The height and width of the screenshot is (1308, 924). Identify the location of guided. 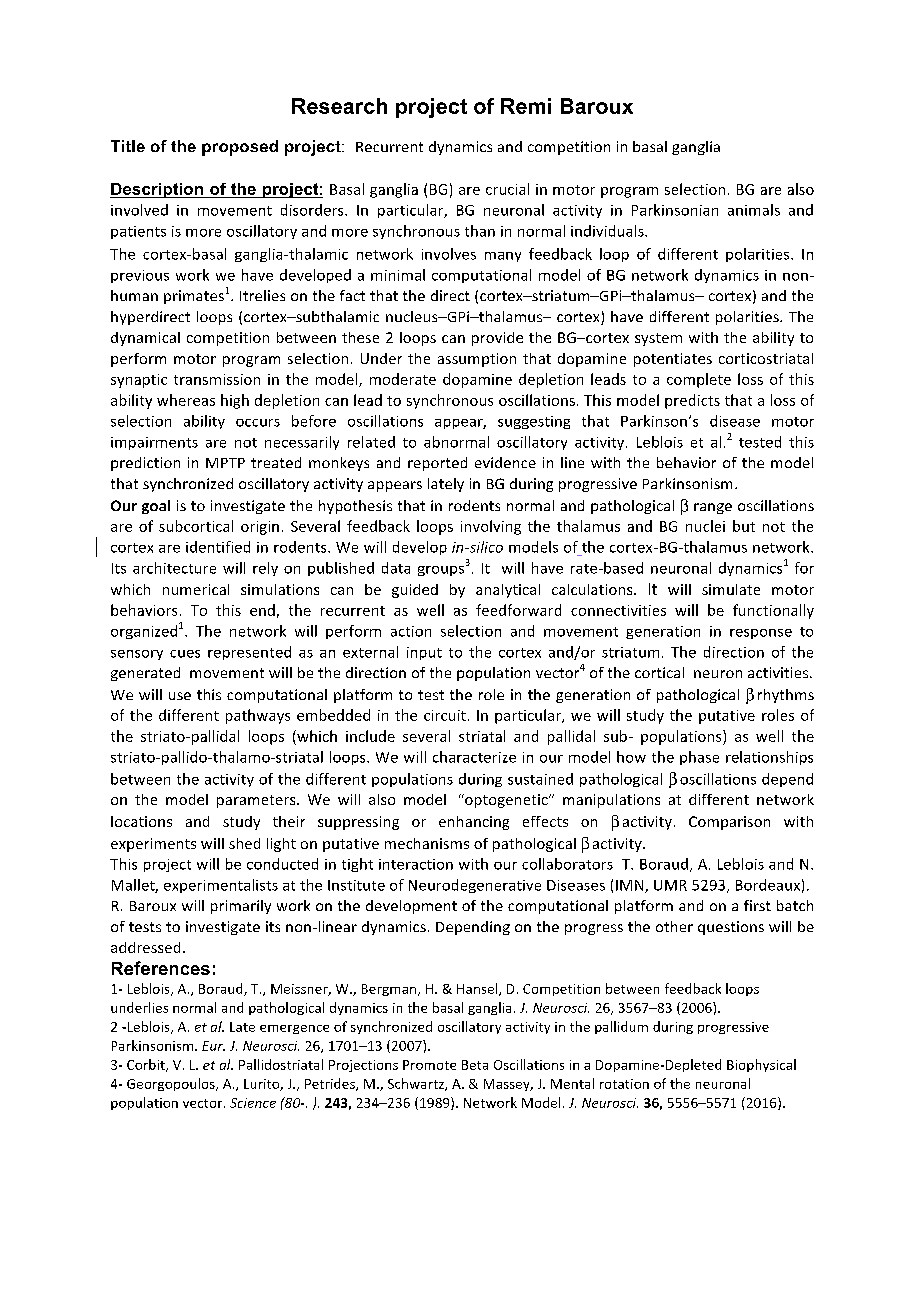
(415, 591).
